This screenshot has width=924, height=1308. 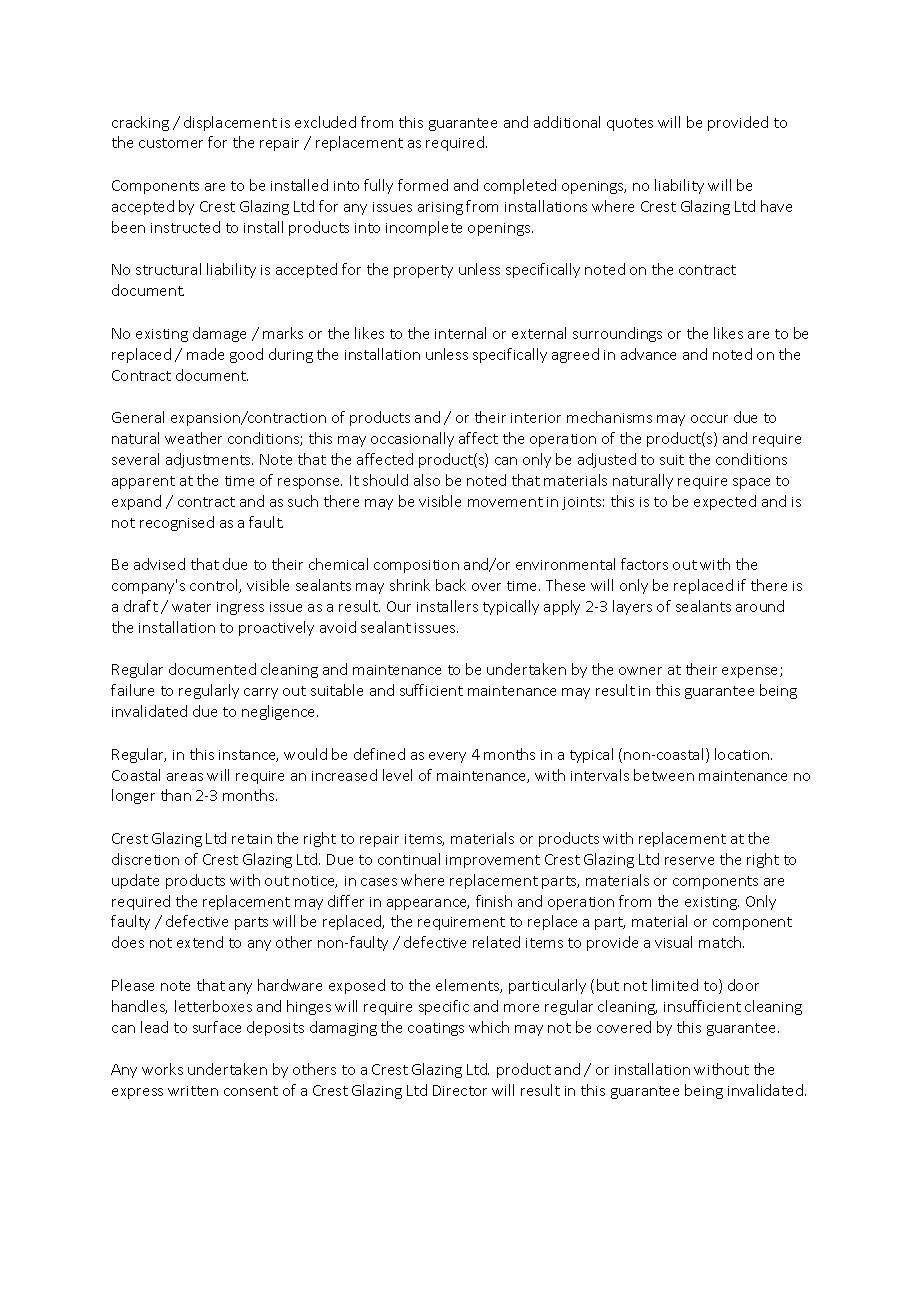 What do you see at coordinates (191, 607) in the screenshot?
I see `water` at bounding box center [191, 607].
